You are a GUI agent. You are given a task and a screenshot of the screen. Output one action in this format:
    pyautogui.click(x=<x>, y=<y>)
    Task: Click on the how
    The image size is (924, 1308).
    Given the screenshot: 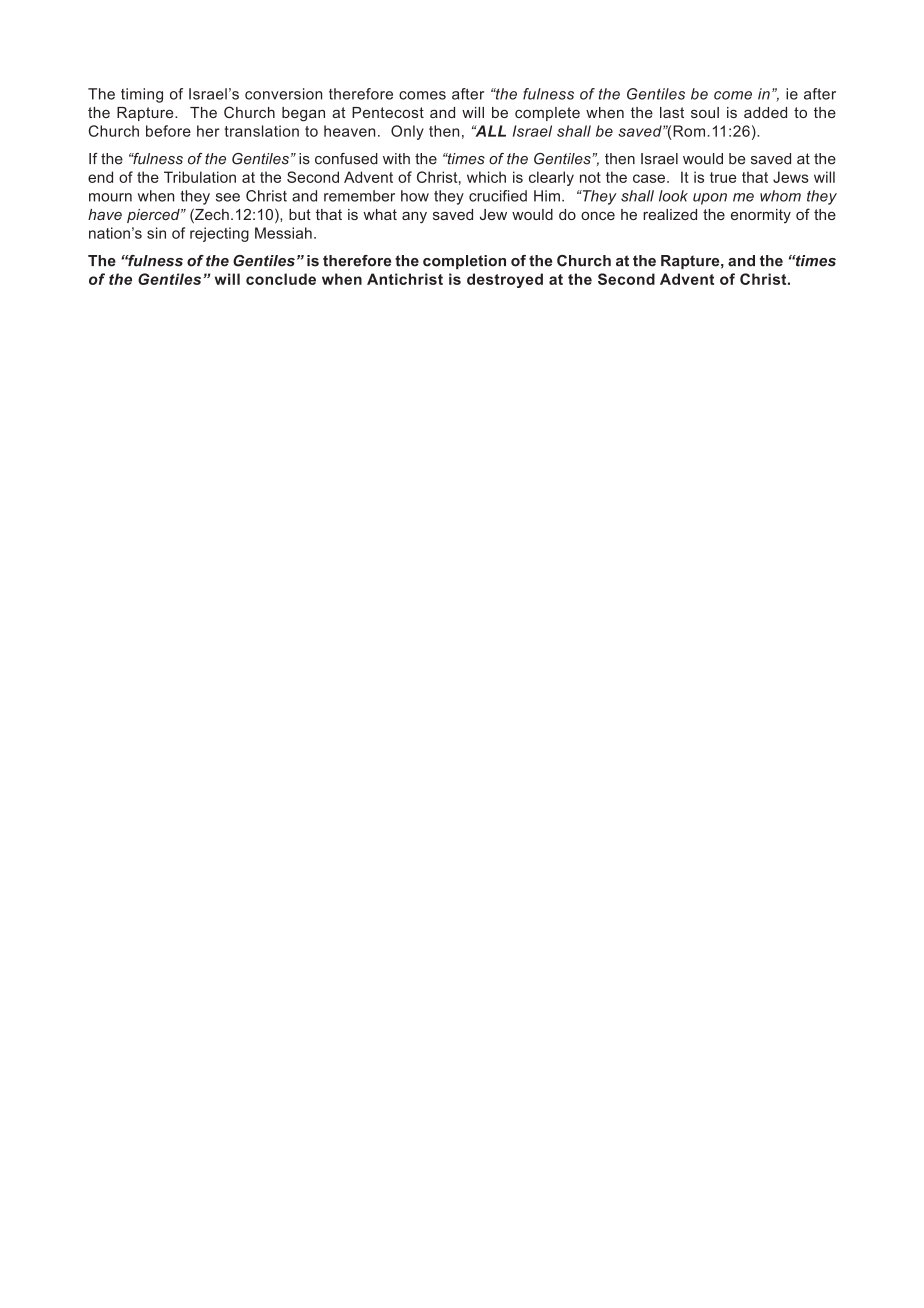 What is the action you would take?
    pyautogui.click(x=415, y=196)
